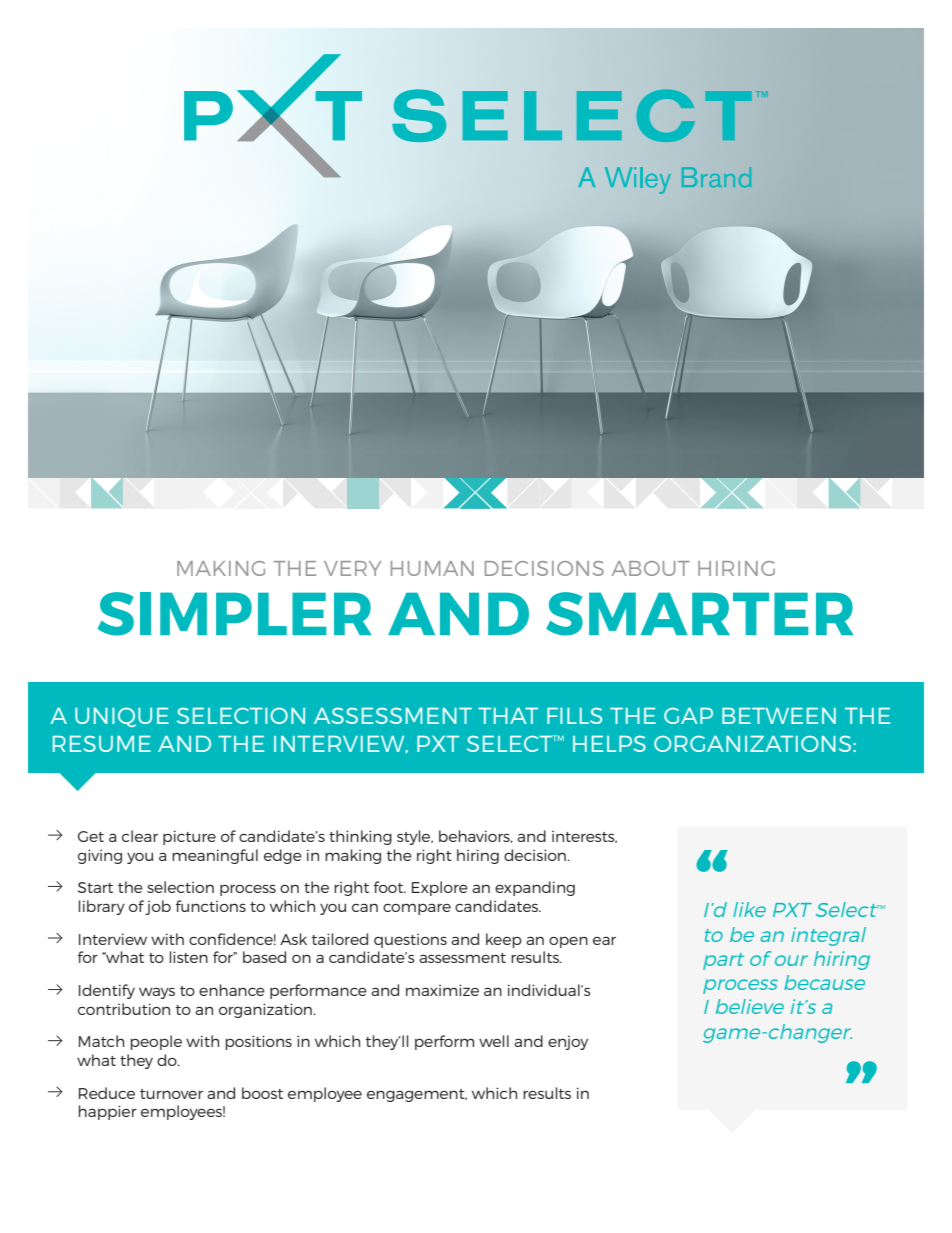 The height and width of the screenshot is (1233, 952). I want to click on SIMPLER, so click(235, 614).
